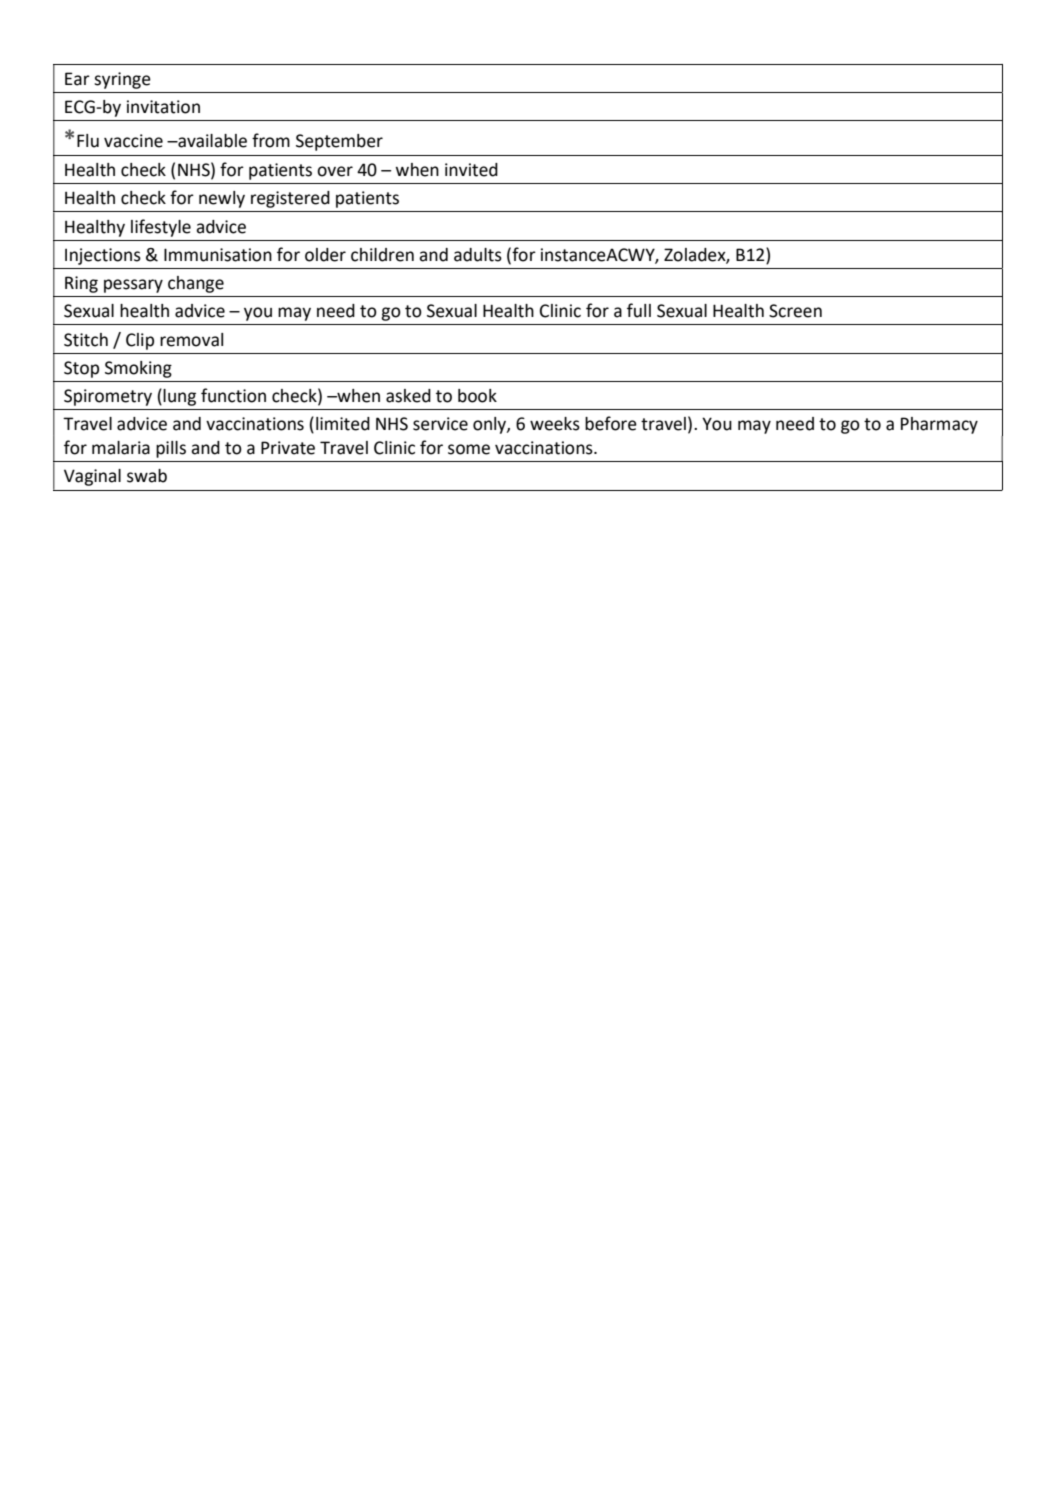  I want to click on swab, so click(147, 476).
